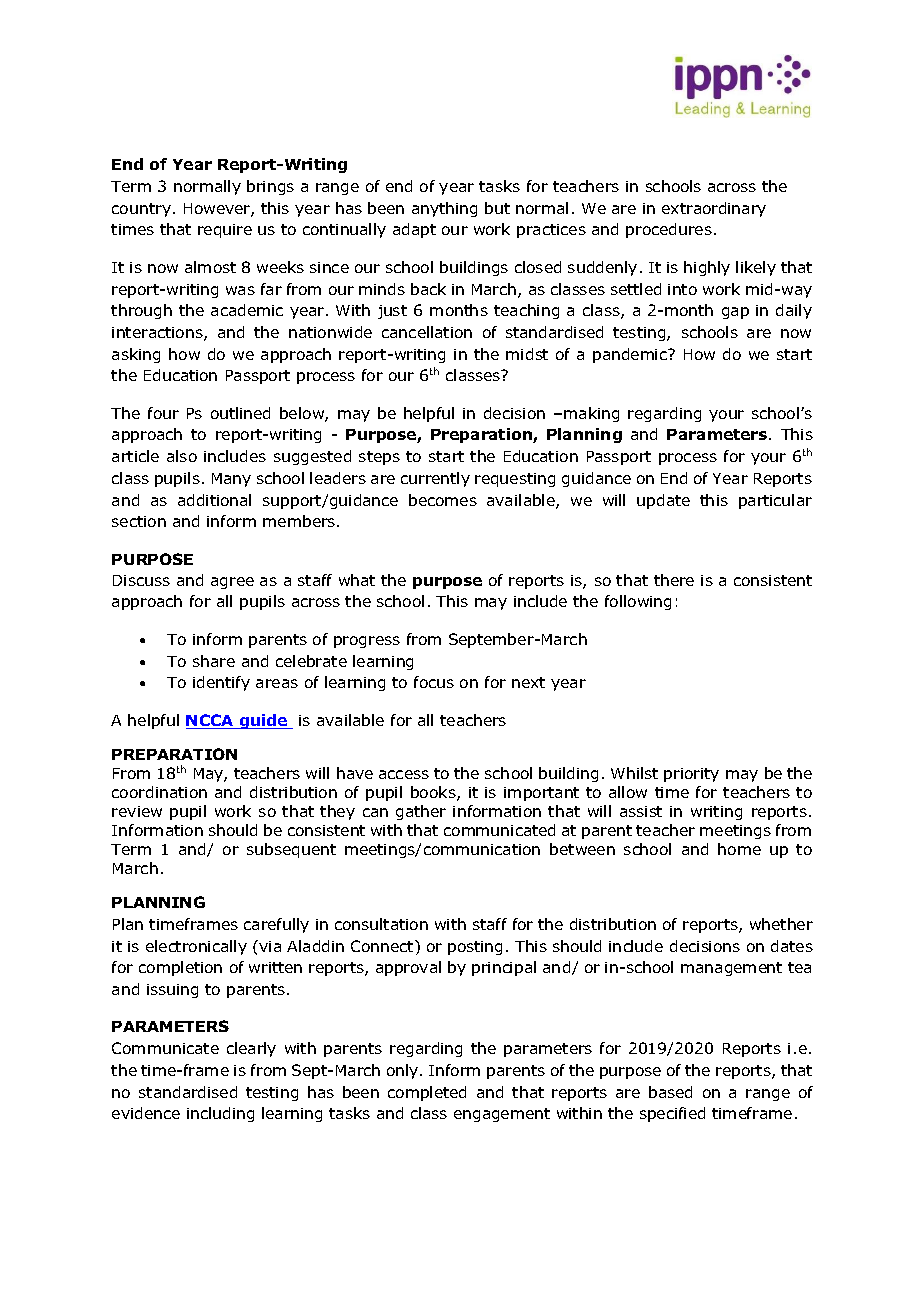 The image size is (924, 1308). Describe the element at coordinates (291, 850) in the document. I see `subsequent` at that location.
